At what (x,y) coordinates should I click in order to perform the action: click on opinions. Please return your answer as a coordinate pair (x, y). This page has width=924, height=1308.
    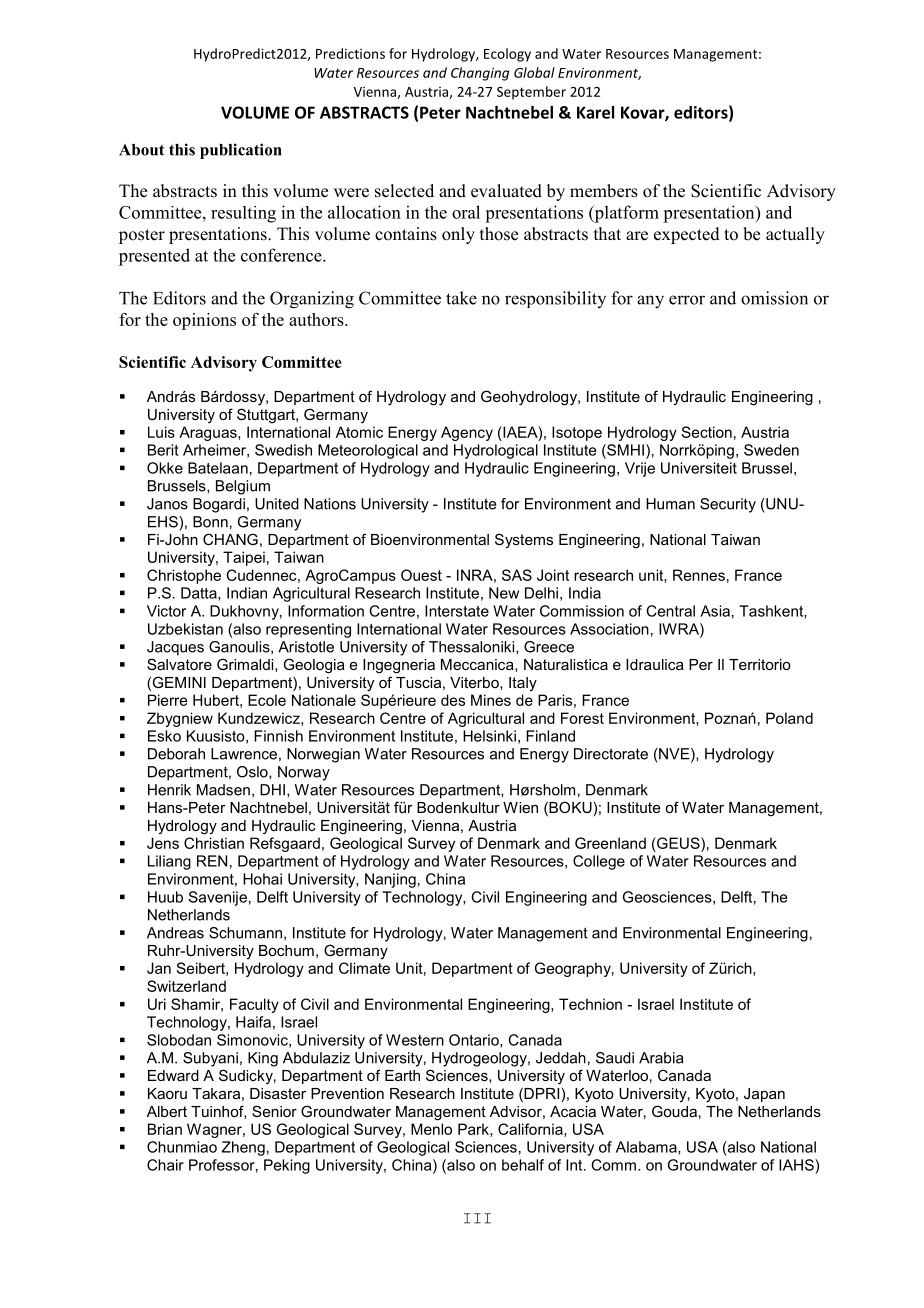
    Looking at the image, I should click on (204, 321).
